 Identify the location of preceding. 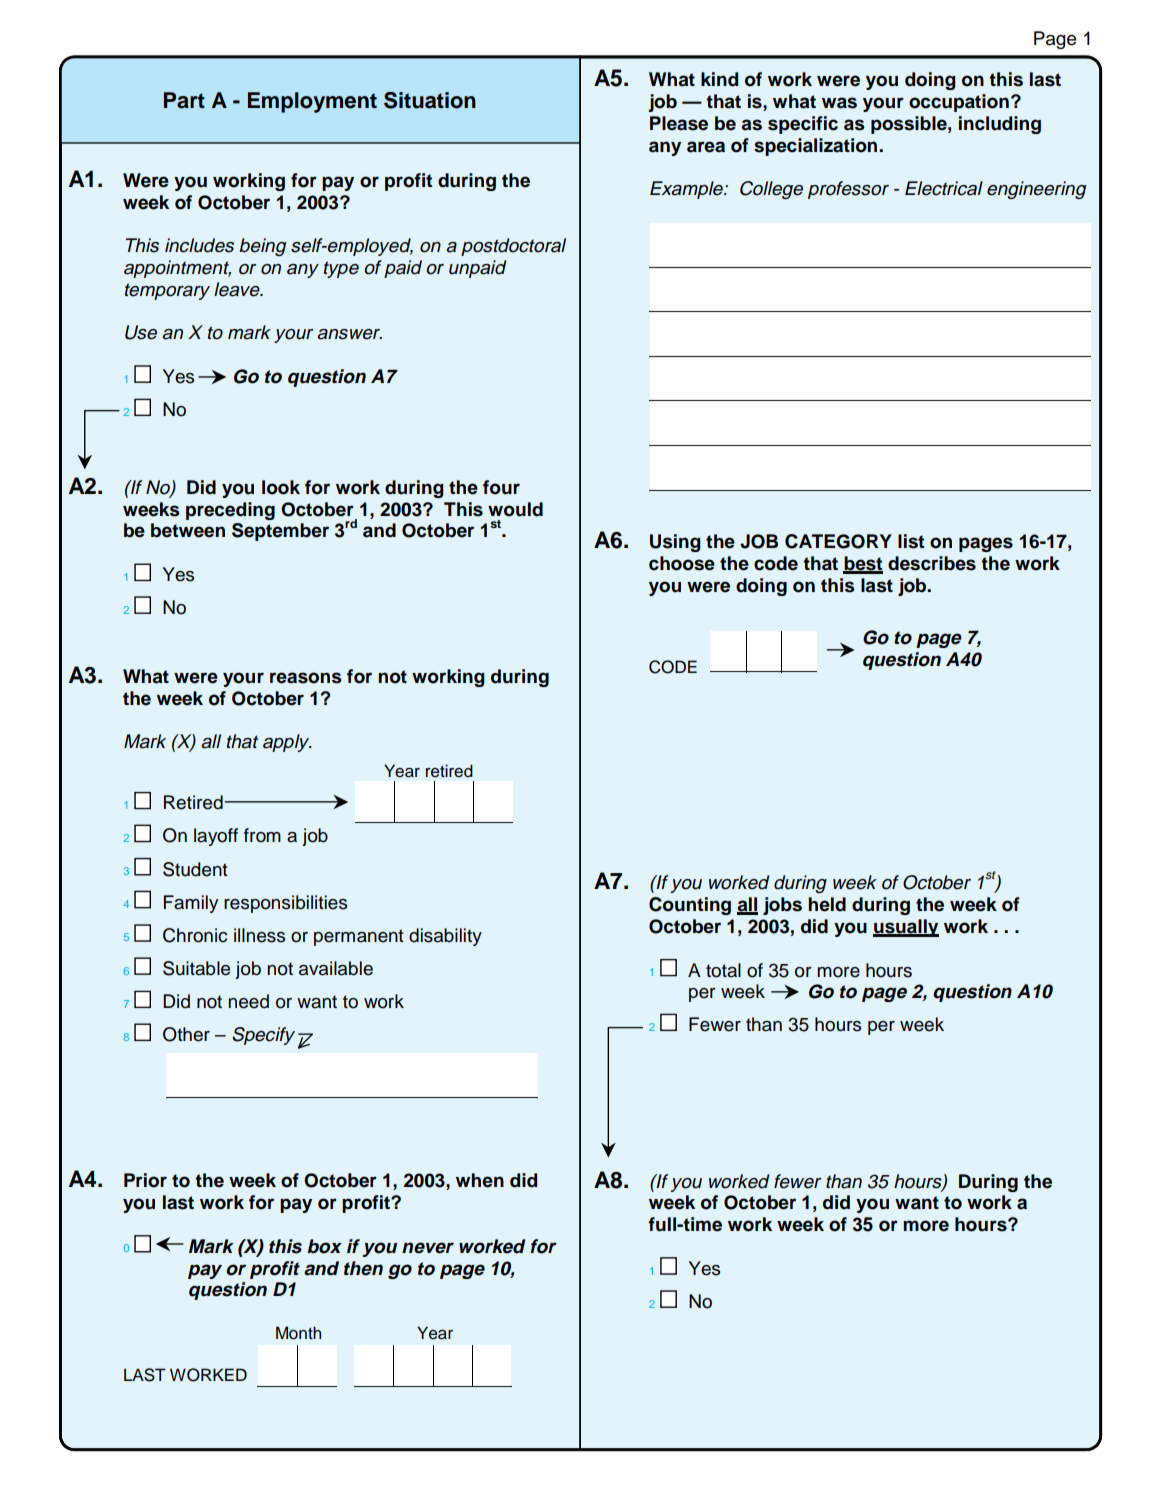
(230, 511).
